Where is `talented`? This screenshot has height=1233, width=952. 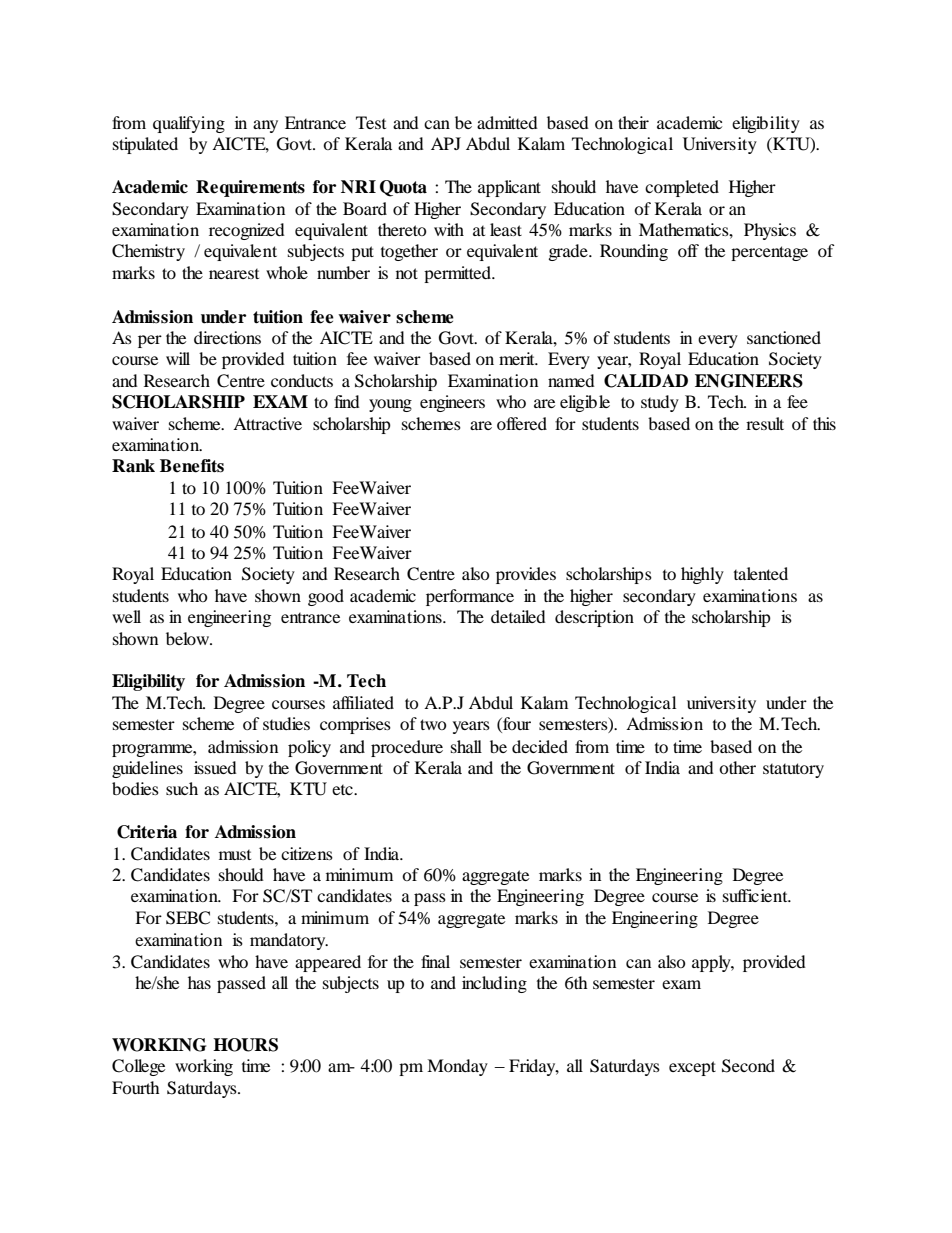
talented is located at coordinates (761, 573).
